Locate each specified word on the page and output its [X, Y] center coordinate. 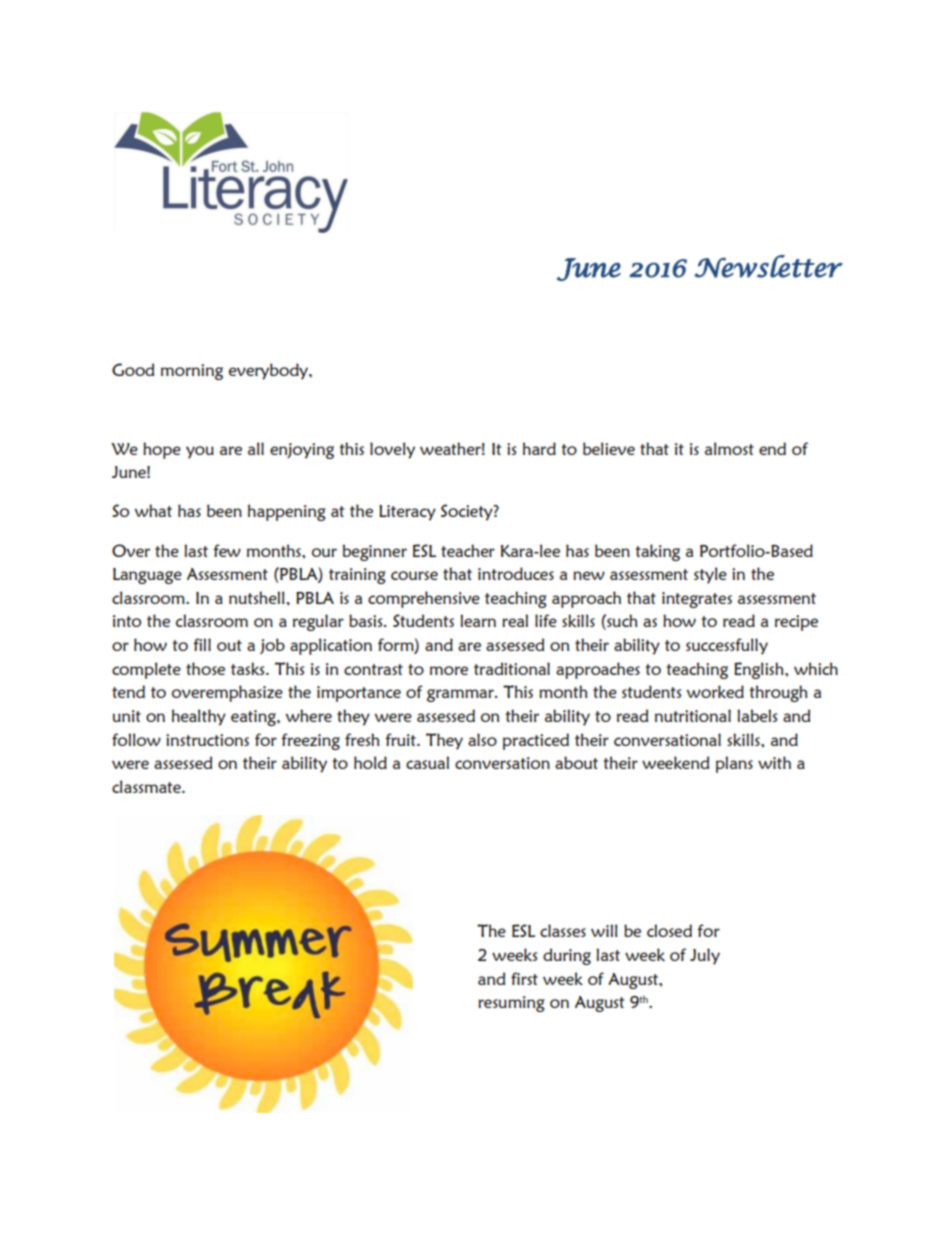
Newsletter [768, 266]
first [524, 978]
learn [478, 620]
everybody [269, 371]
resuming [511, 1004]
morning [192, 372]
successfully [727, 646]
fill [202, 644]
